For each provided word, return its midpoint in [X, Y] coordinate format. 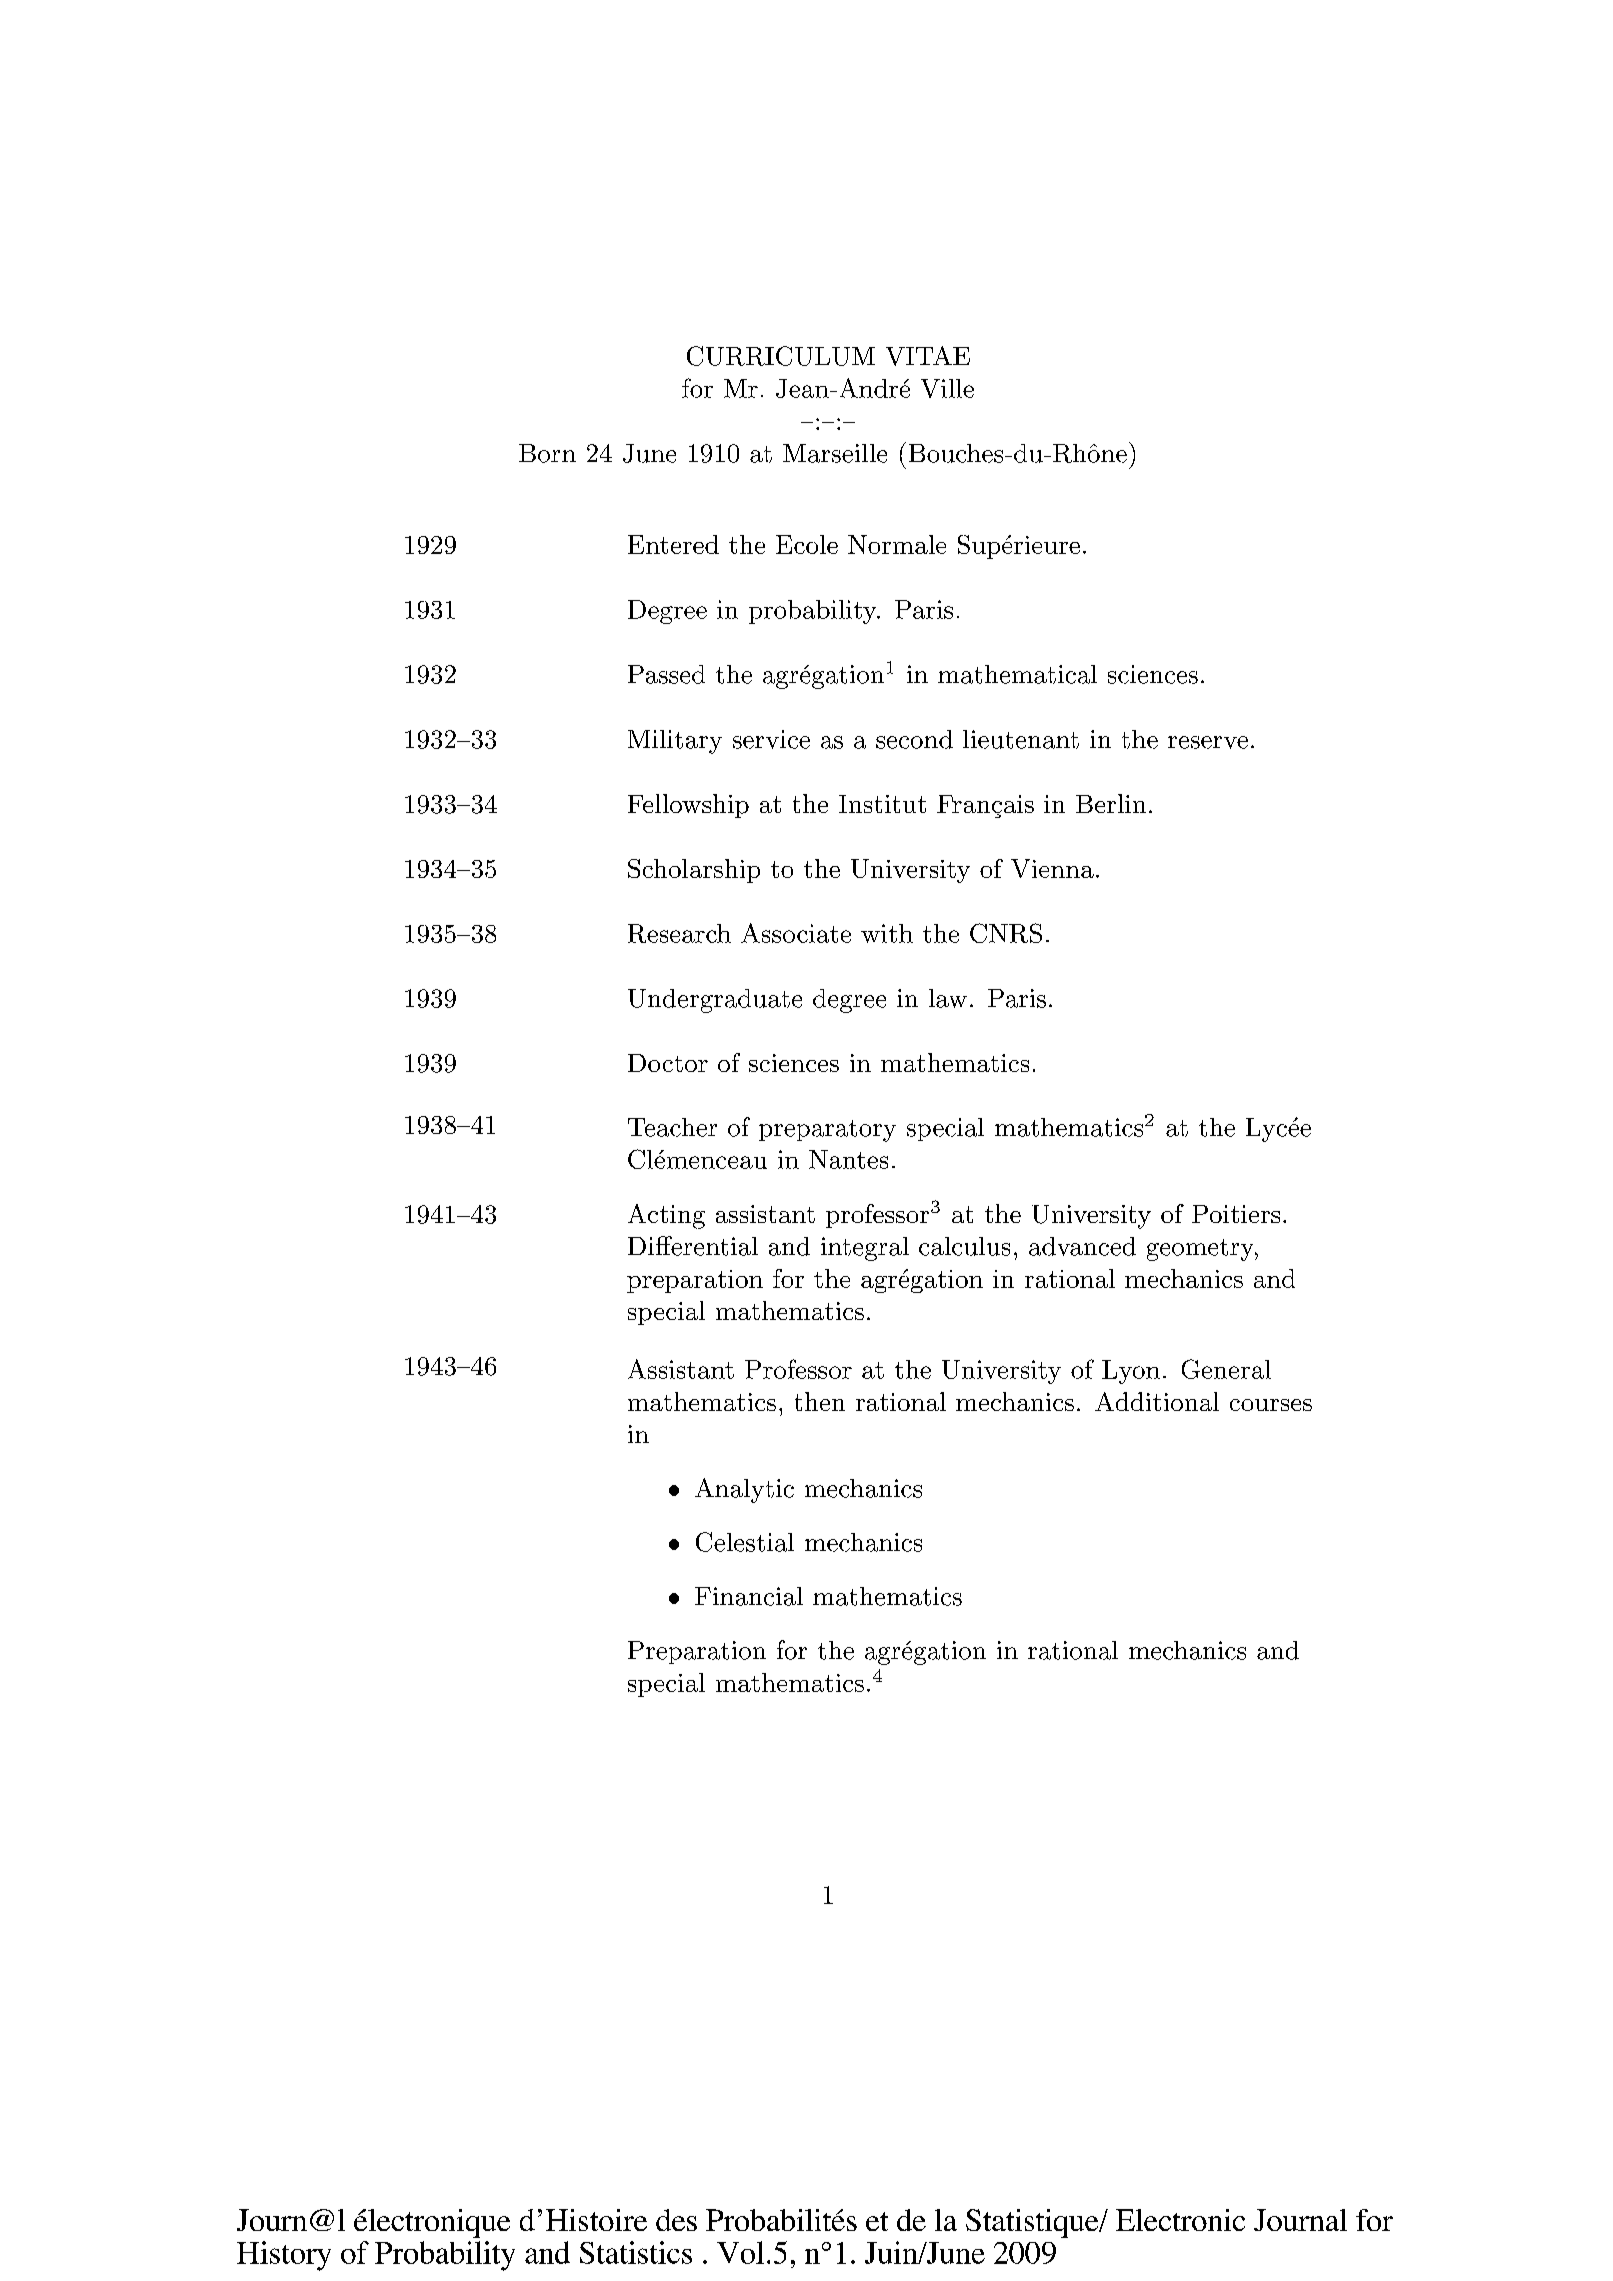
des [676, 2220]
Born [547, 453]
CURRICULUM [781, 356]
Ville [947, 388]
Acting [666, 1216]
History [284, 2256]
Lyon [1131, 1372]
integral [865, 1249]
